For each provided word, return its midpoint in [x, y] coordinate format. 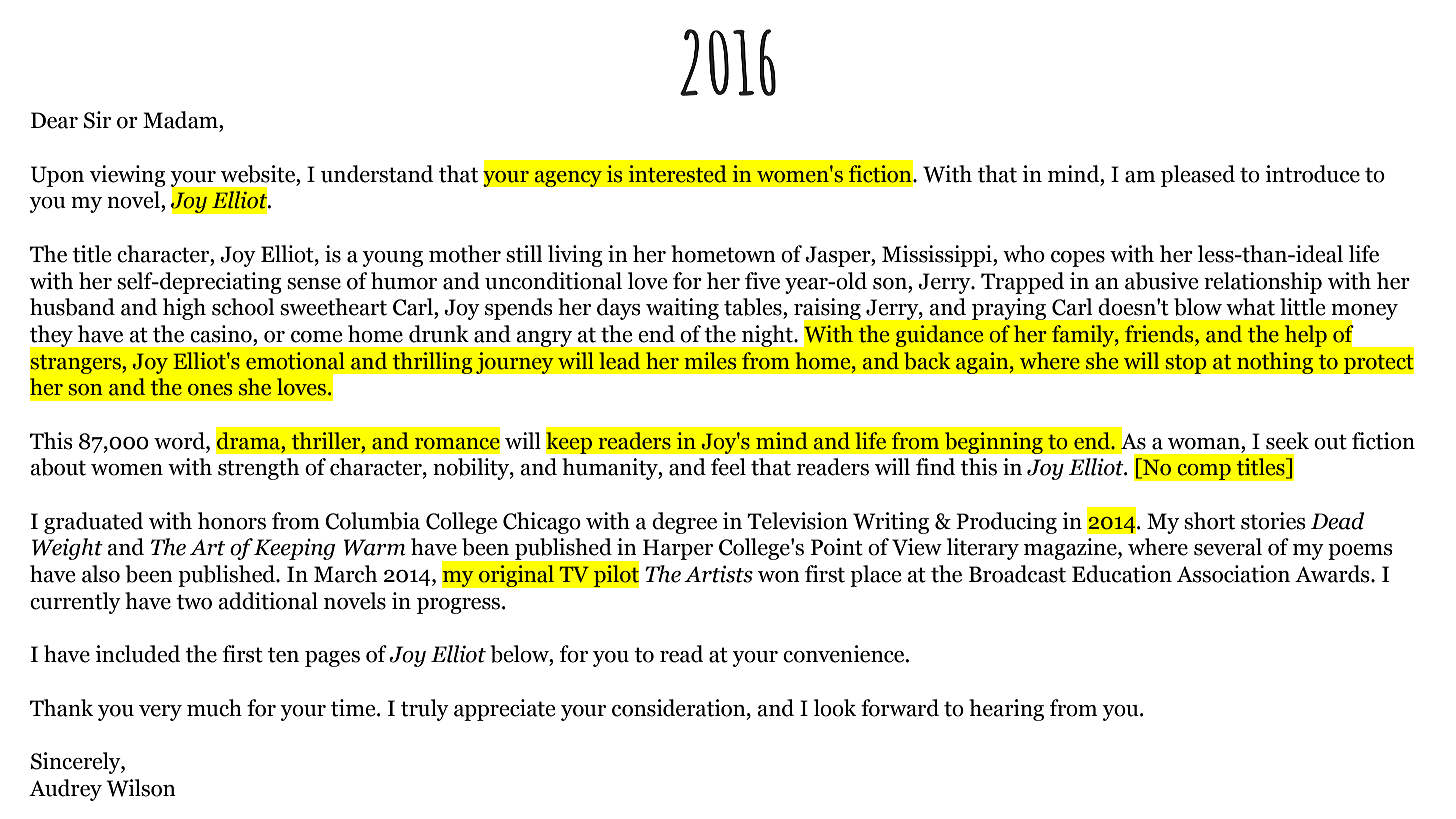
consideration [680, 708]
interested [678, 174]
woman [1205, 444]
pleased [1198, 176]
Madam [181, 120]
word [180, 441]
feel [728, 467]
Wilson [141, 788]
